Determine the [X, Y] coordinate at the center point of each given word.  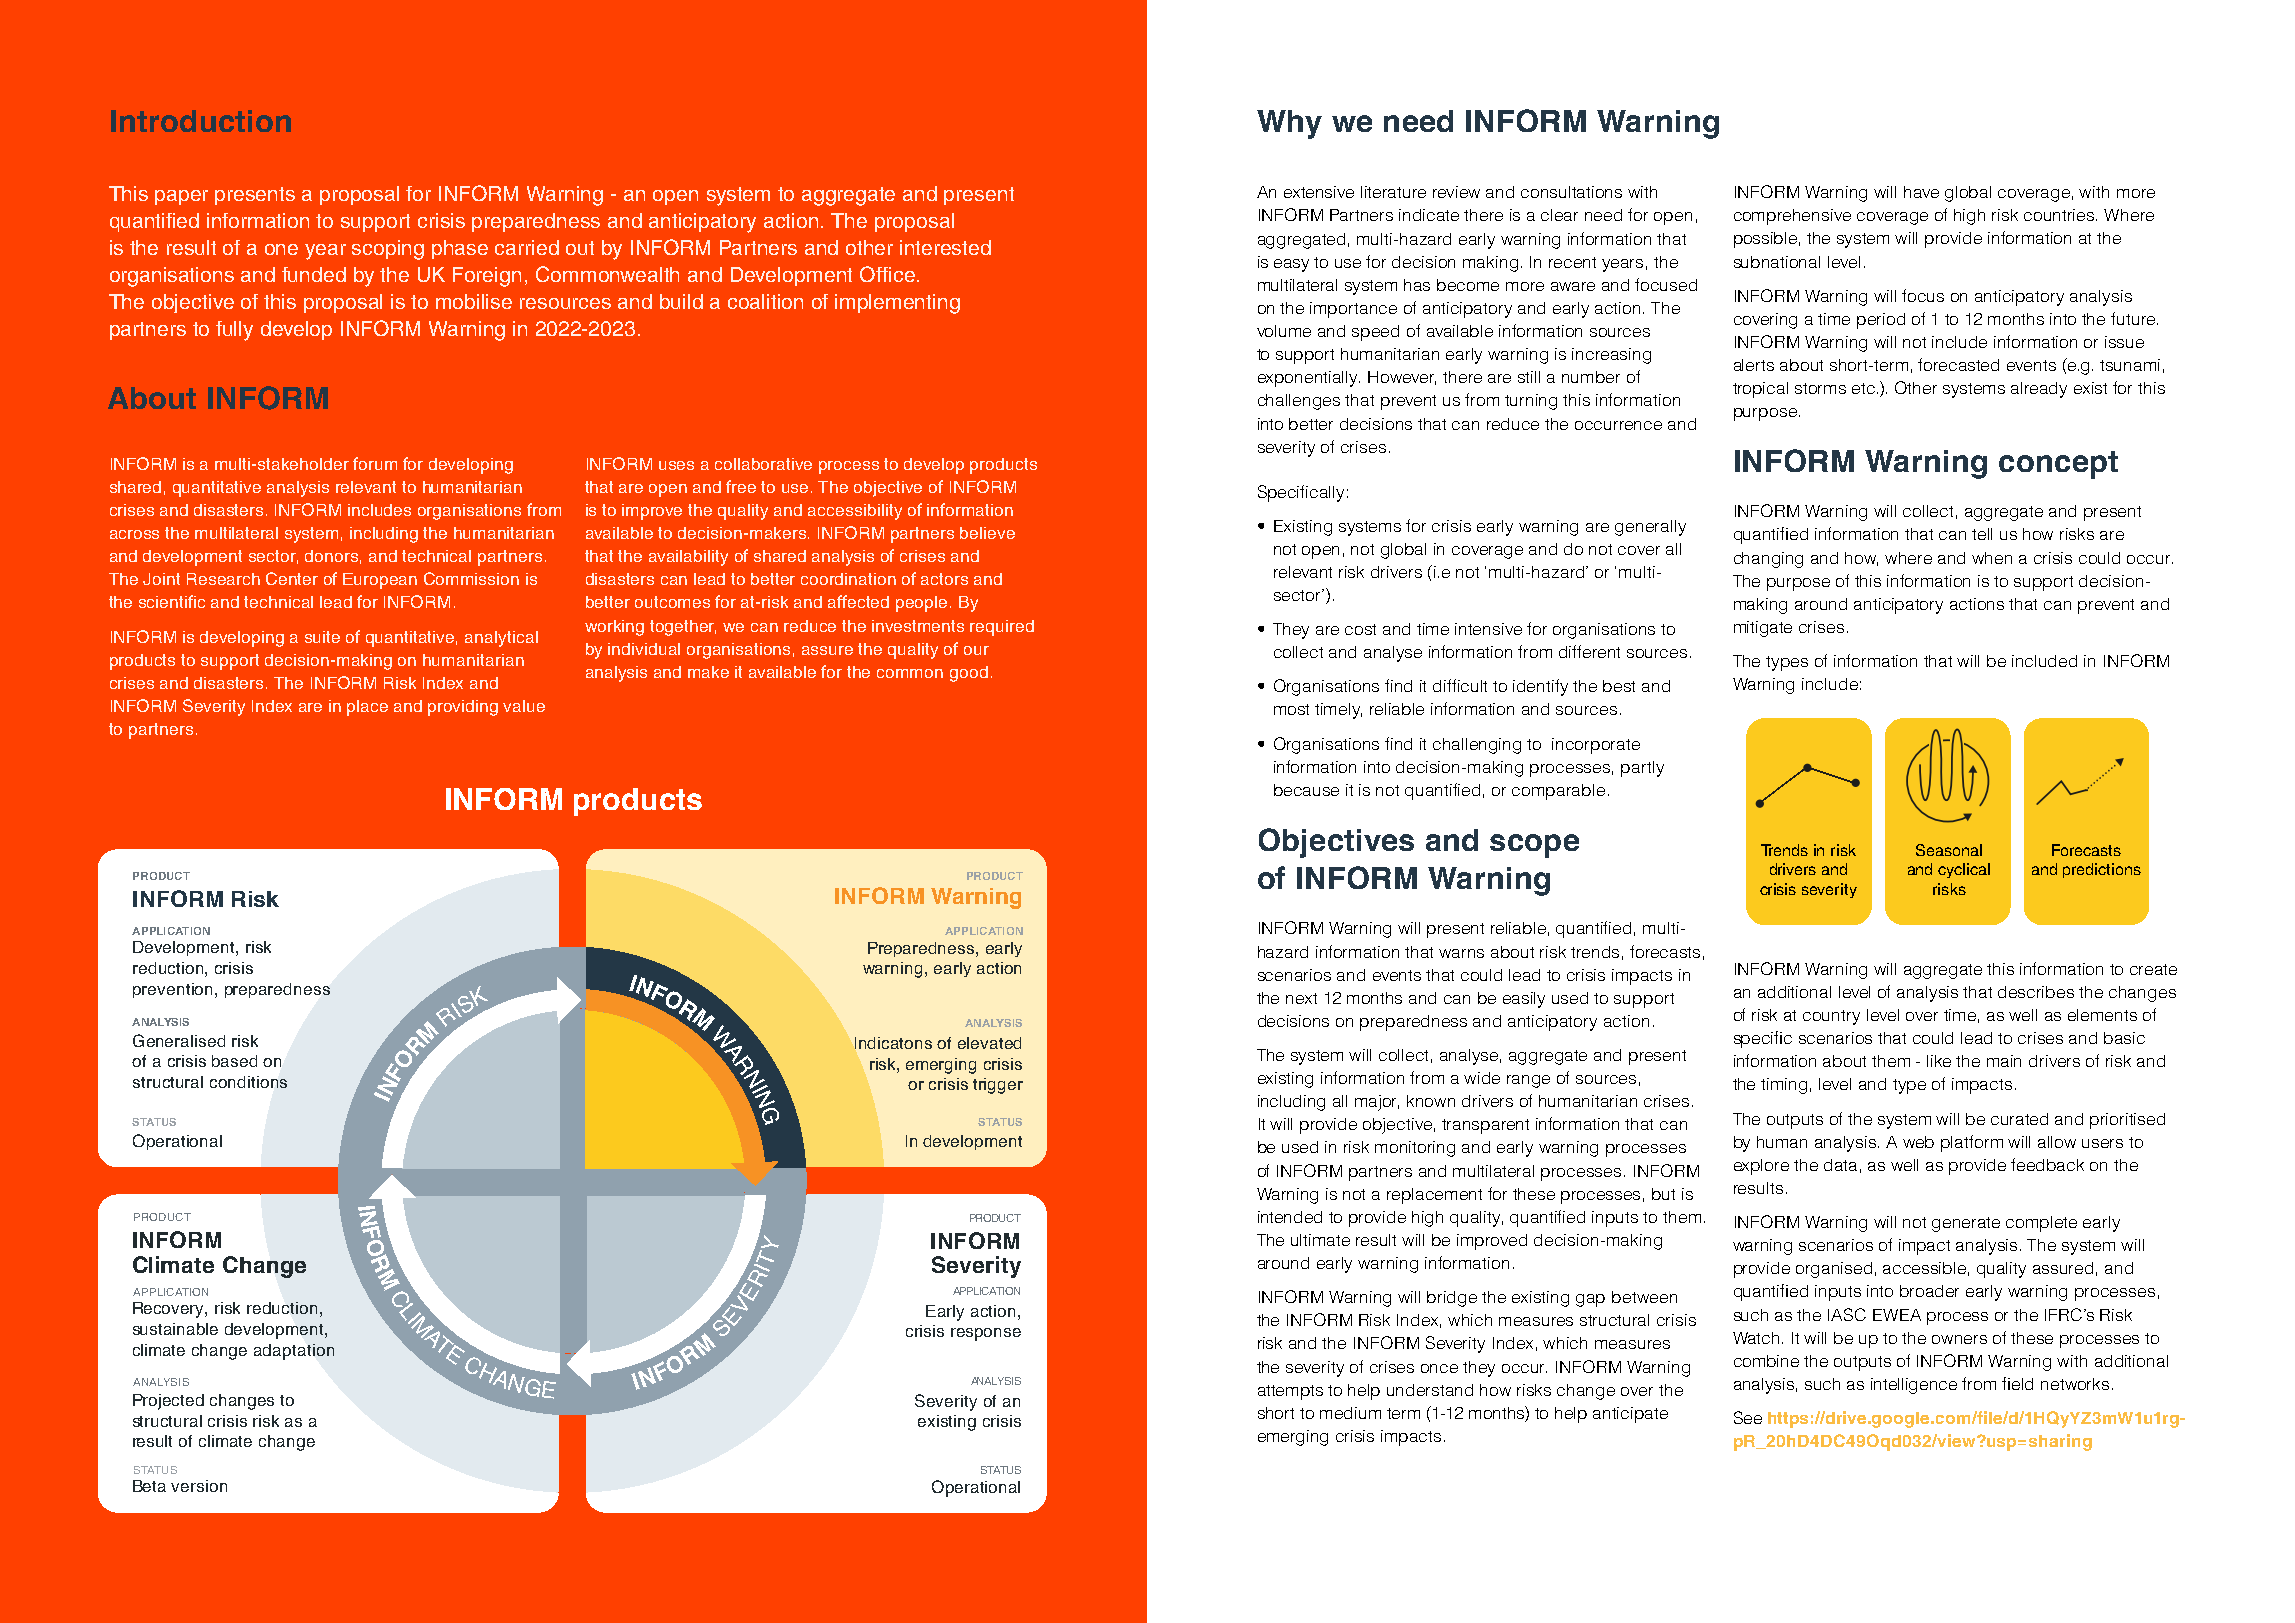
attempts [1290, 1392]
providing [463, 708]
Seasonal [1949, 850]
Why [1289, 124]
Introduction [201, 121]
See [1748, 1417]
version [199, 1486]
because [1306, 790]
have [1921, 192]
